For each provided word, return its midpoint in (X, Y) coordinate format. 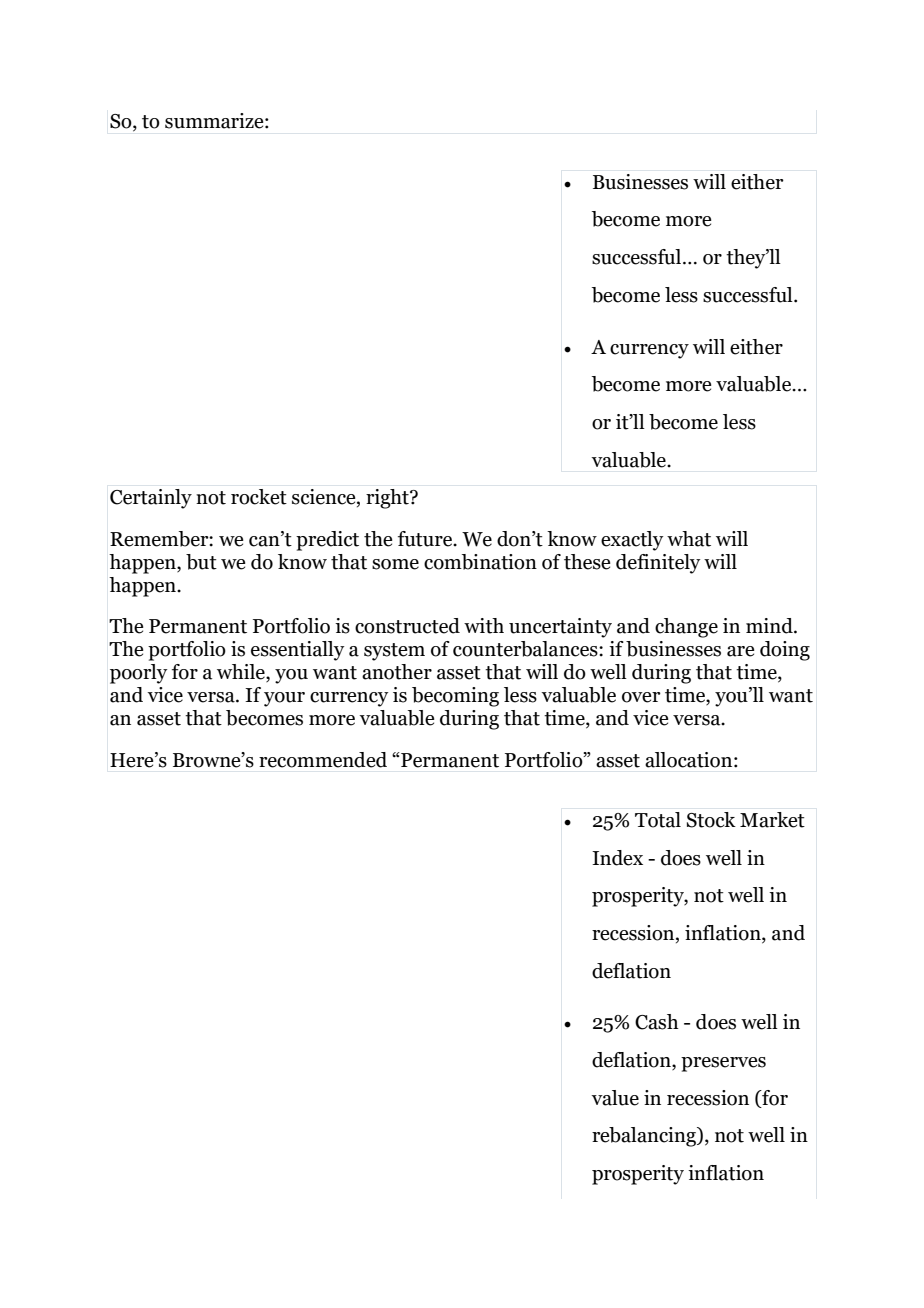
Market (772, 820)
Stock (711, 820)
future (426, 539)
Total (658, 820)
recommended (323, 760)
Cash (657, 1022)
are (741, 651)
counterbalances (526, 649)
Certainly (151, 499)
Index (617, 858)
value (615, 1098)
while (242, 673)
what (689, 539)
